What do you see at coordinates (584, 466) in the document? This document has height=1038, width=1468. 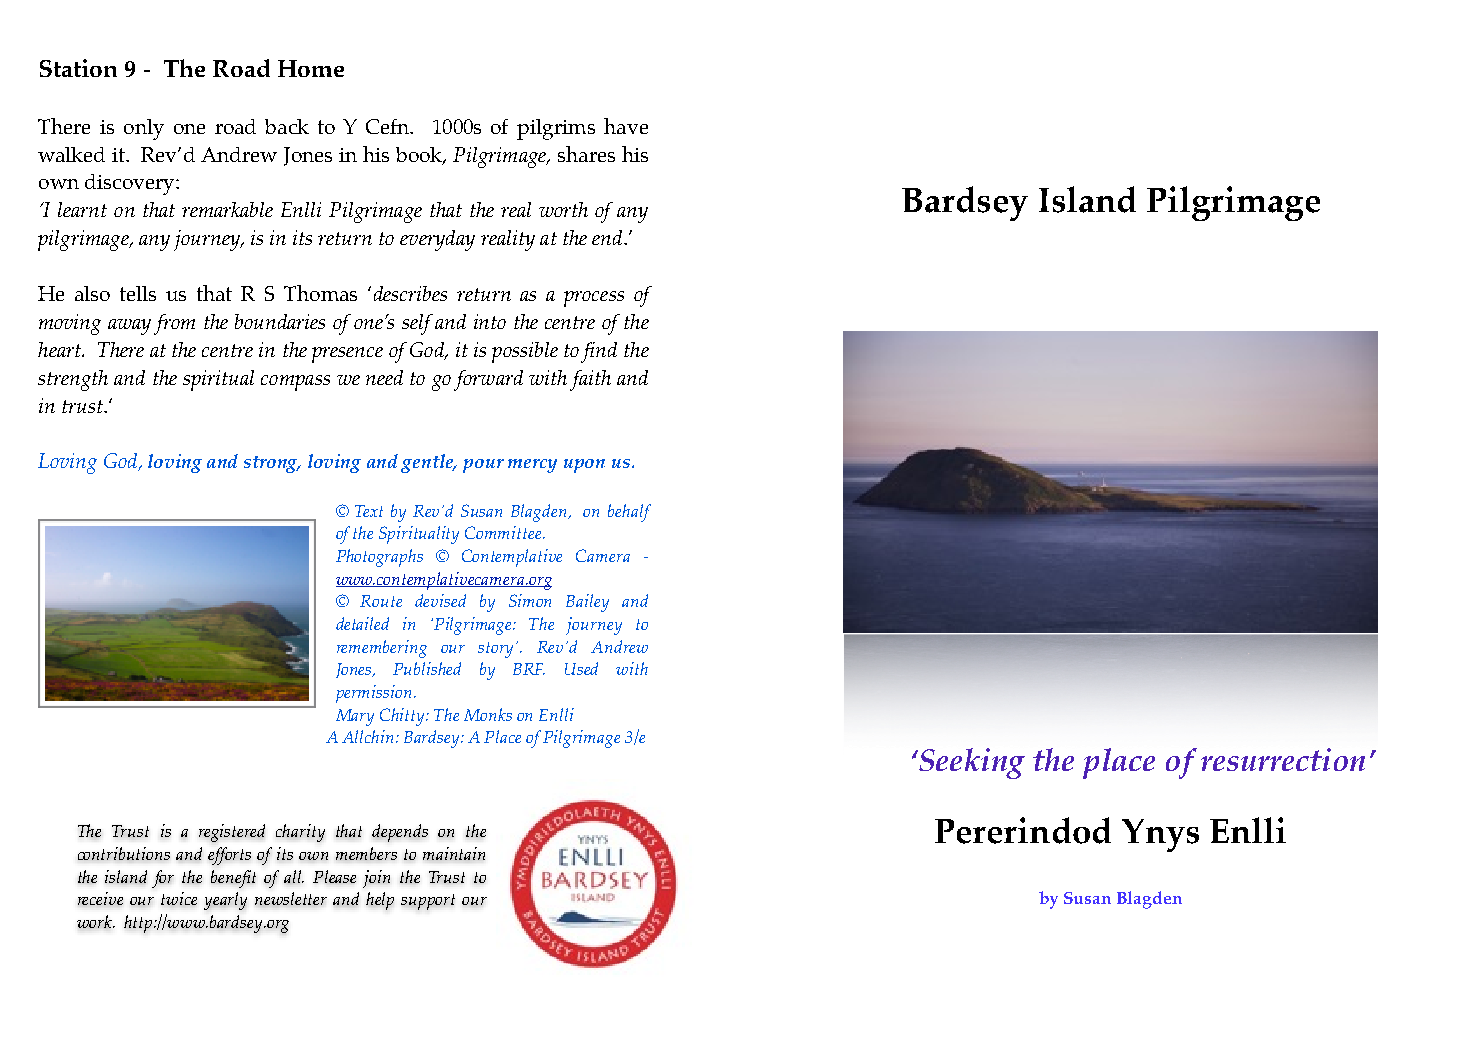 I see `upon` at bounding box center [584, 466].
